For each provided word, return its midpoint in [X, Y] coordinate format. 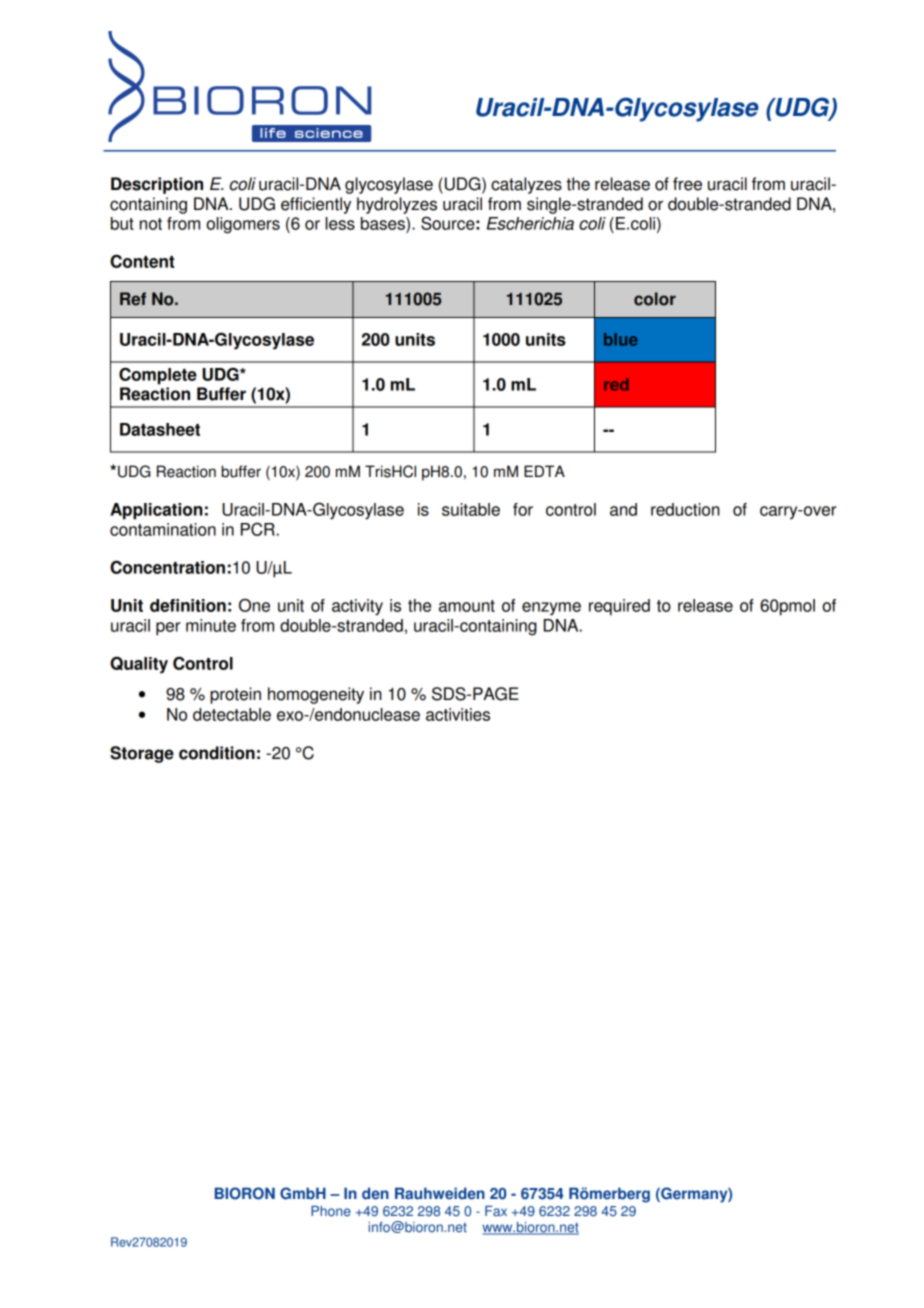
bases [384, 223]
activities [458, 714]
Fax [496, 1211]
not [151, 224]
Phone [331, 1211]
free [687, 184]
